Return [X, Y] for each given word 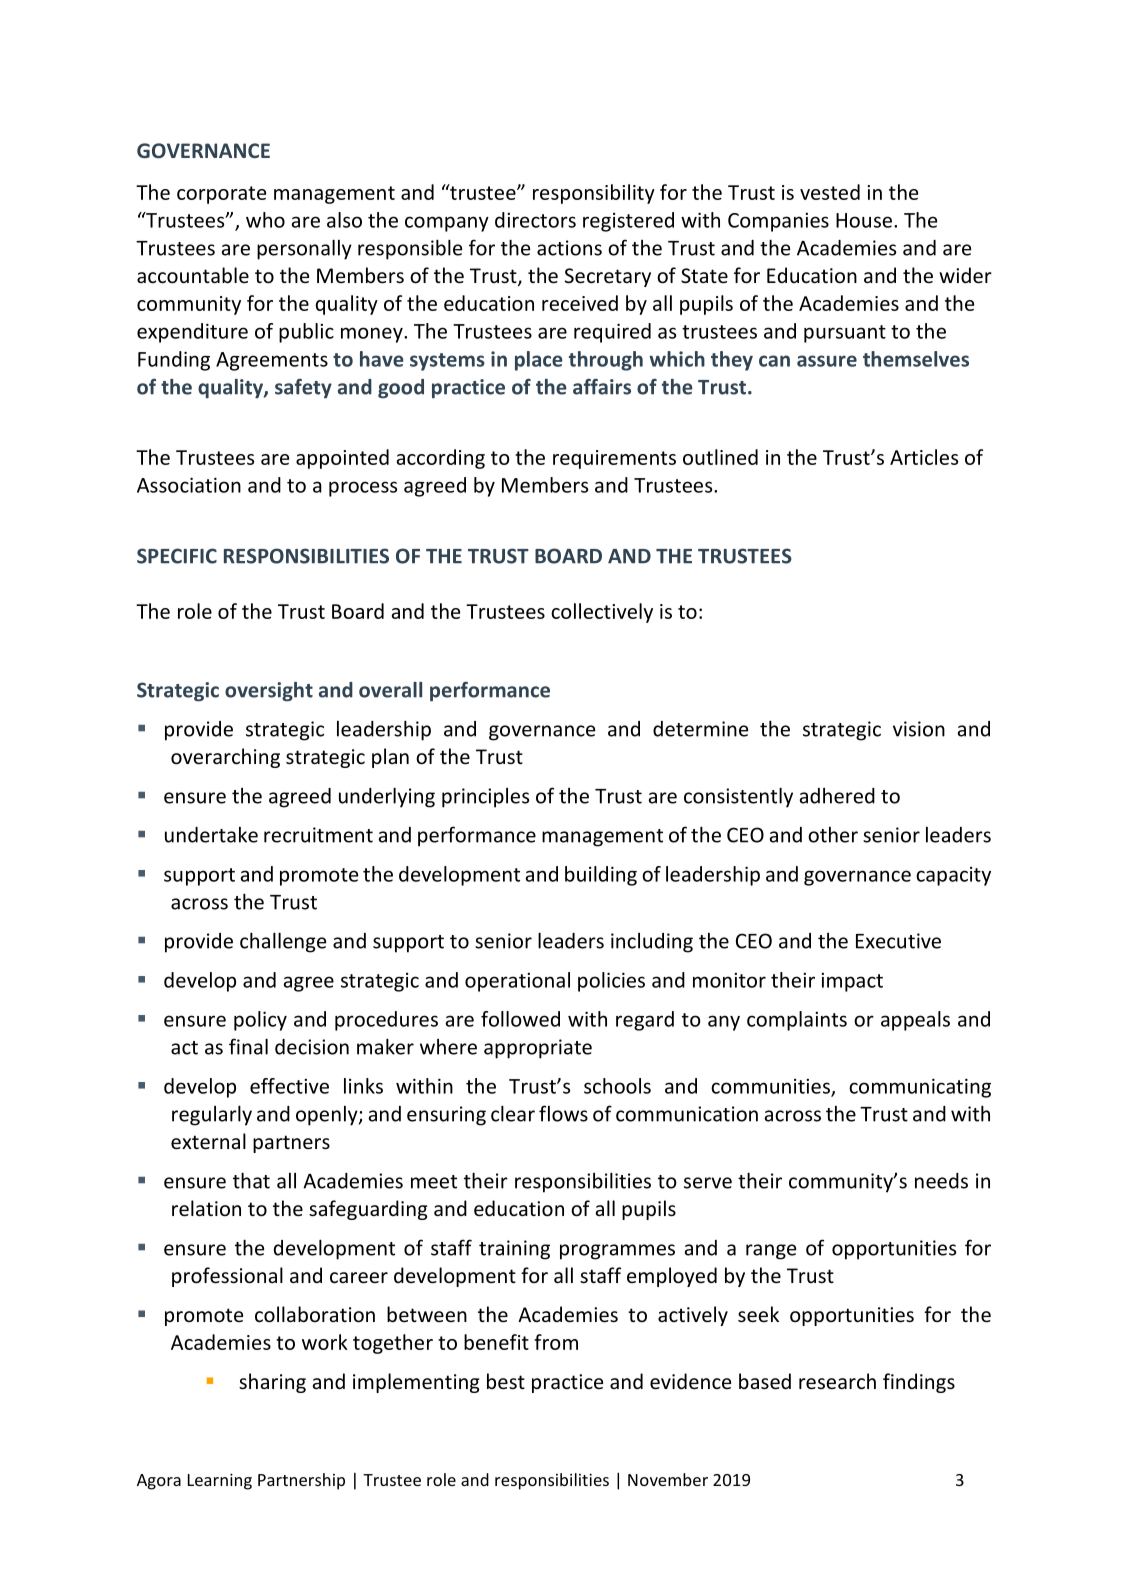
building [601, 876]
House [864, 220]
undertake [211, 835]
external [208, 1141]
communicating [920, 1088]
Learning [220, 1481]
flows [563, 1113]
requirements [614, 459]
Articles [924, 457]
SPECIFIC [177, 556]
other [833, 835]
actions [569, 248]
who [265, 220]
